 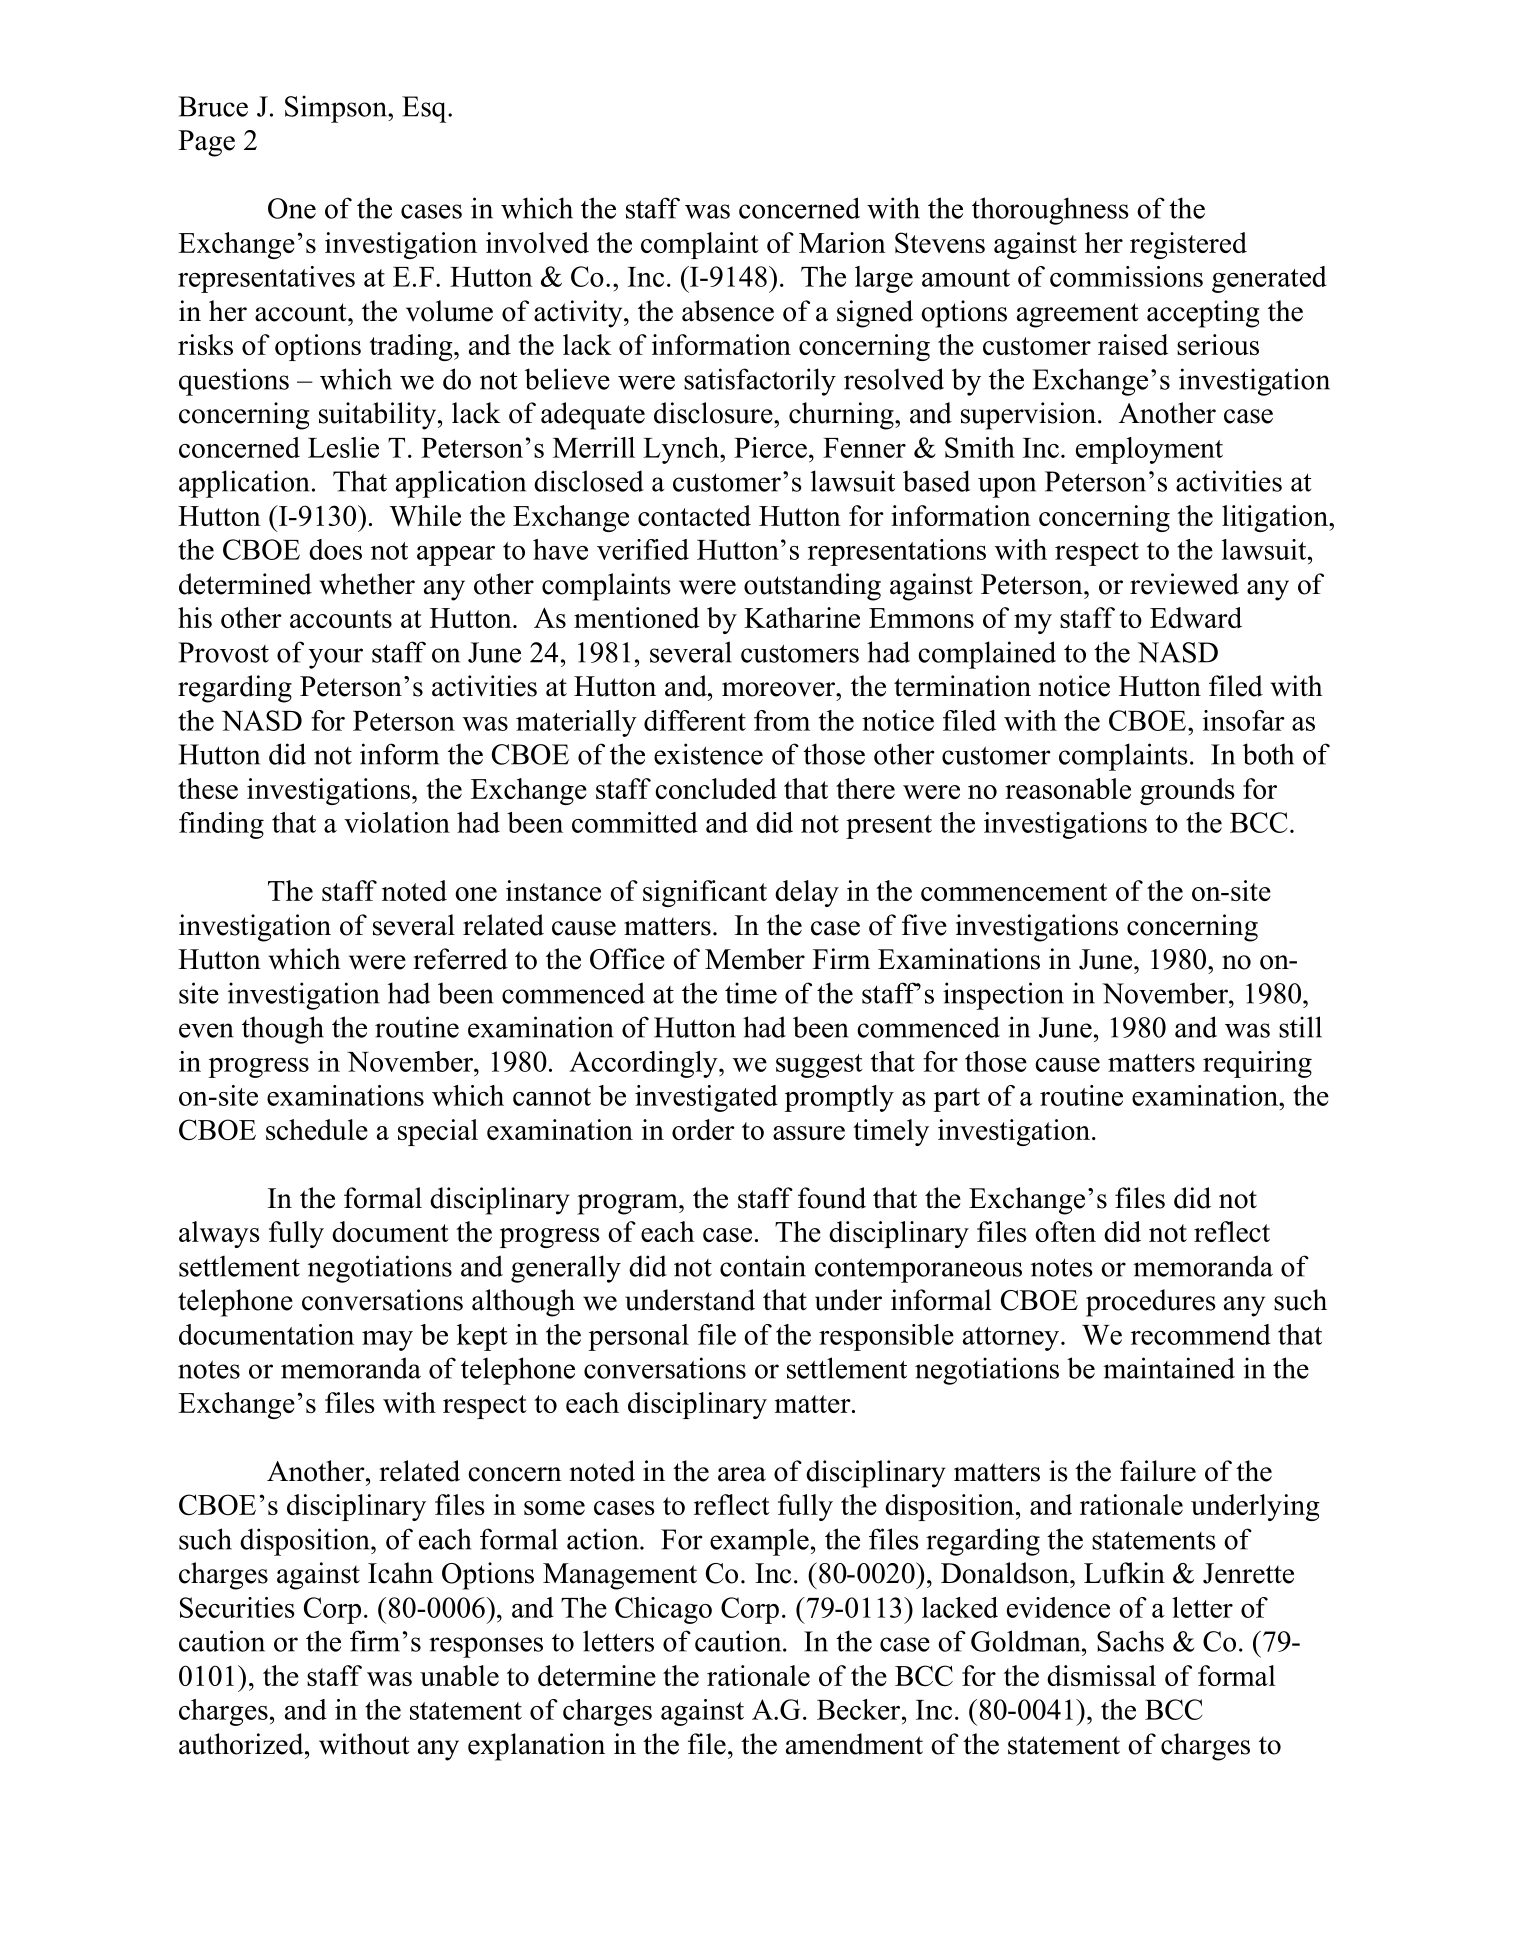 I want to click on Edward, so click(x=1196, y=617).
